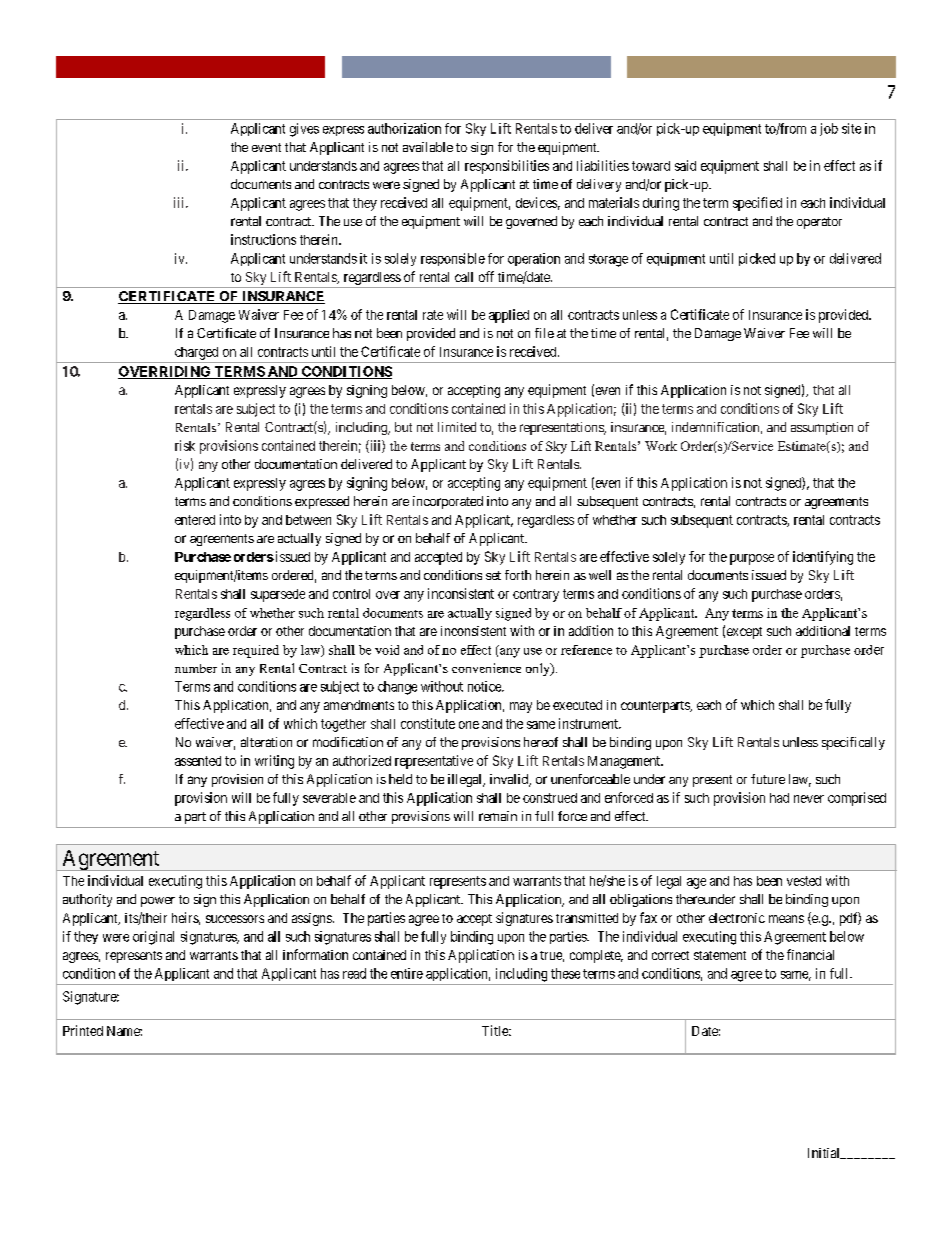  Describe the element at coordinates (819, 223) in the image. I see `operator` at that location.
